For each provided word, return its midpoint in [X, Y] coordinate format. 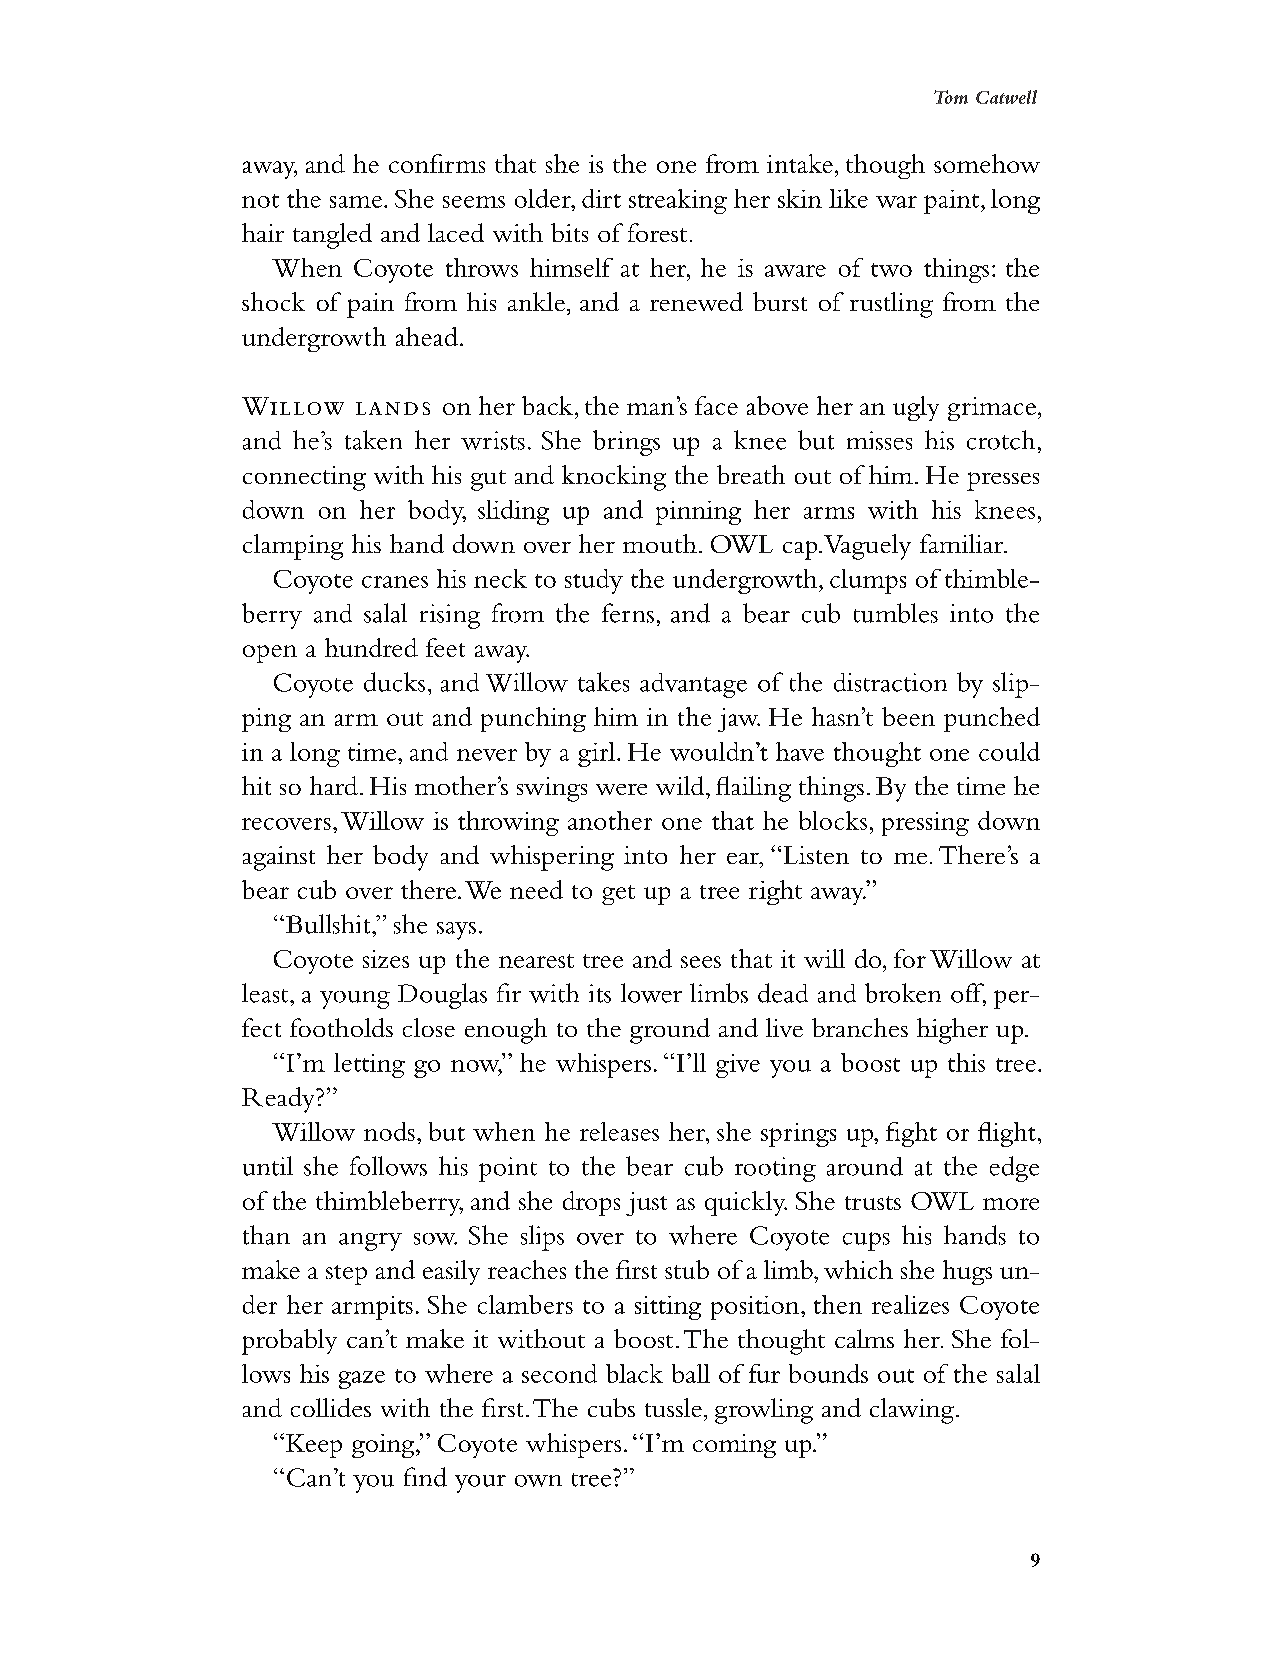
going [384, 1446]
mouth [660, 543]
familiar [963, 543]
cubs [611, 1407]
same [357, 202]
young [355, 1000]
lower [651, 993]
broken [903, 993]
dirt [601, 198]
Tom [951, 97]
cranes [395, 582]
